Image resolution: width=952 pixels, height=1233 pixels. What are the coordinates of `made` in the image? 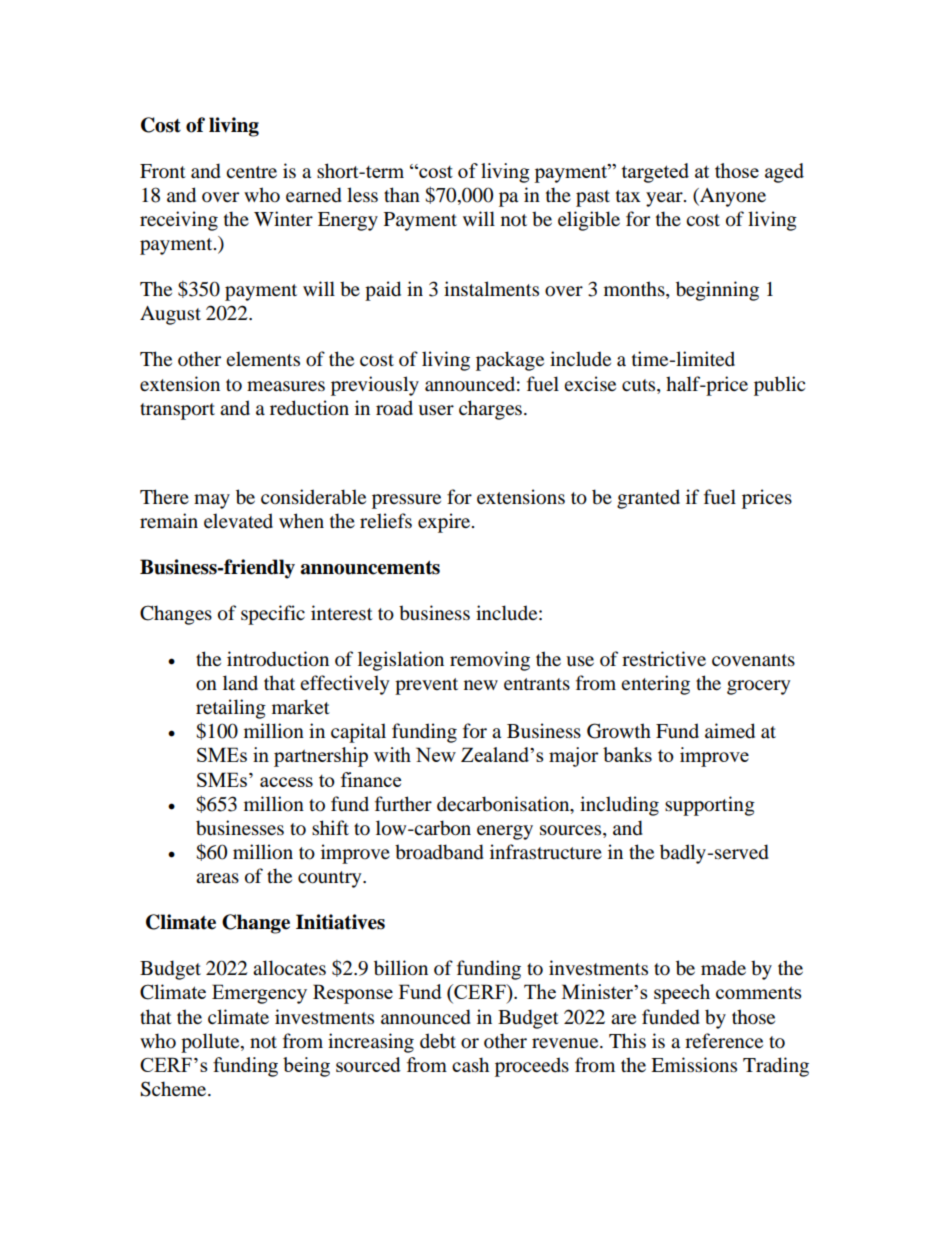 It's located at (723, 968).
